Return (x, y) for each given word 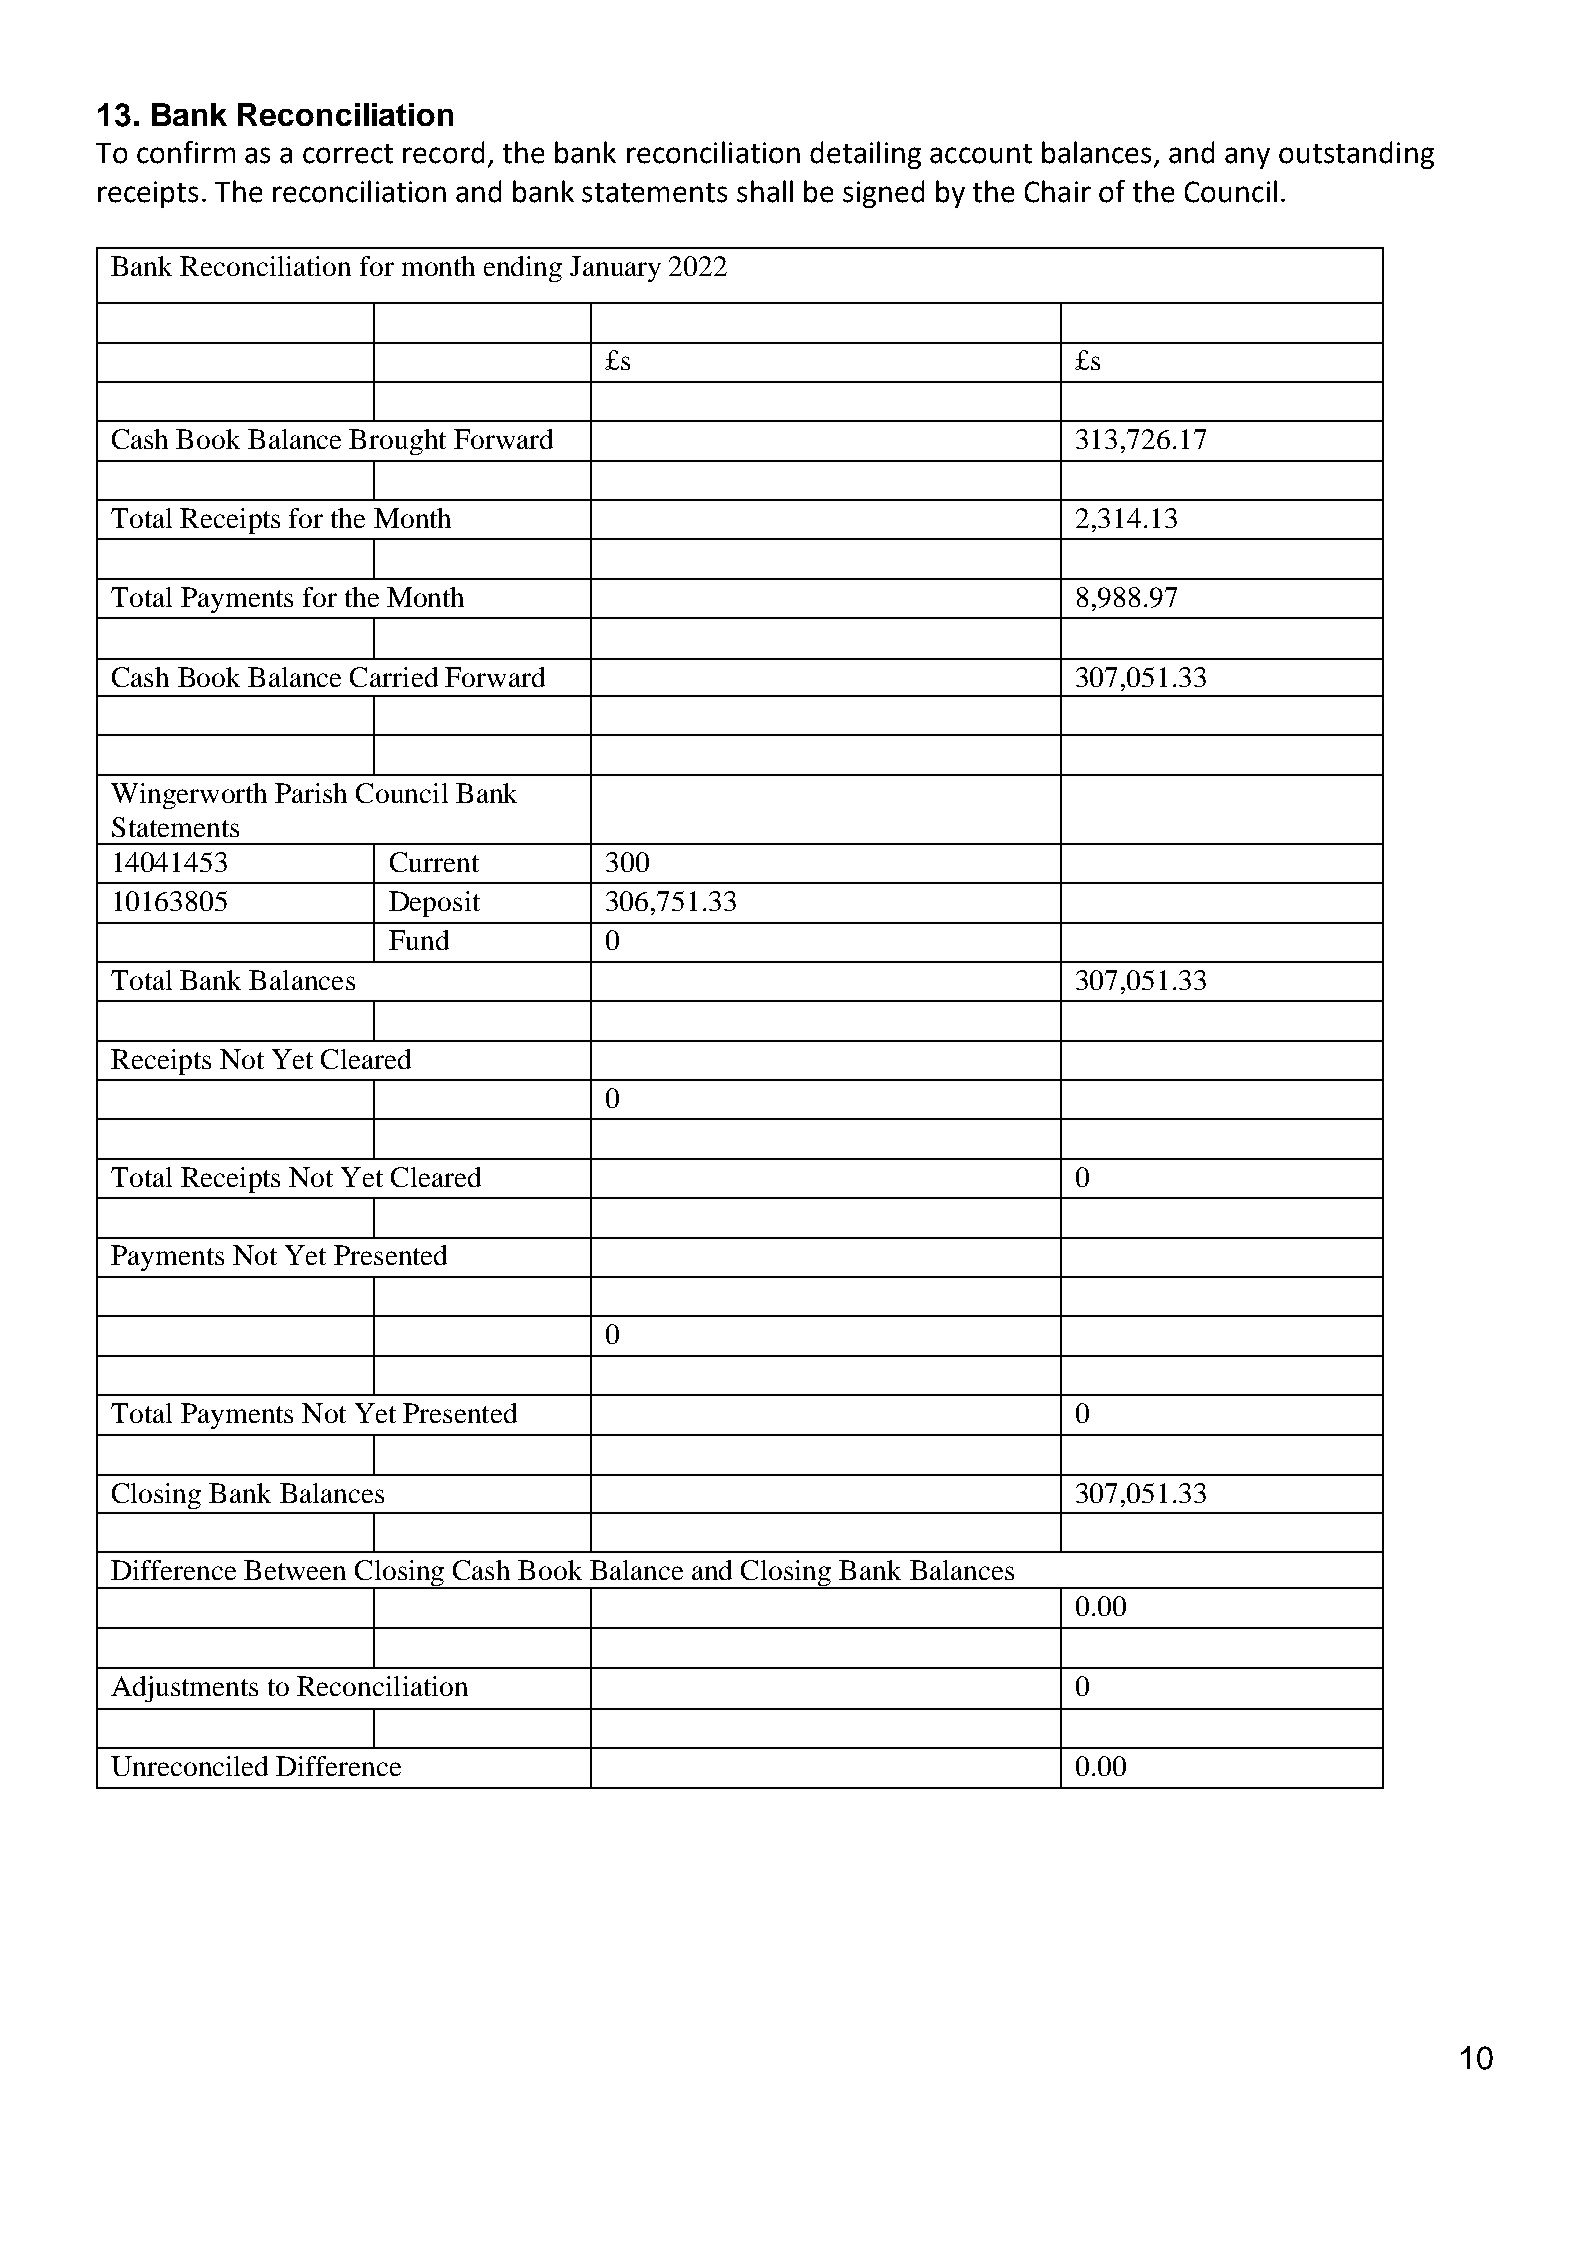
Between (295, 1570)
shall (765, 191)
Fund (419, 940)
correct (348, 154)
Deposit (434, 904)
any (1247, 158)
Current (434, 862)
